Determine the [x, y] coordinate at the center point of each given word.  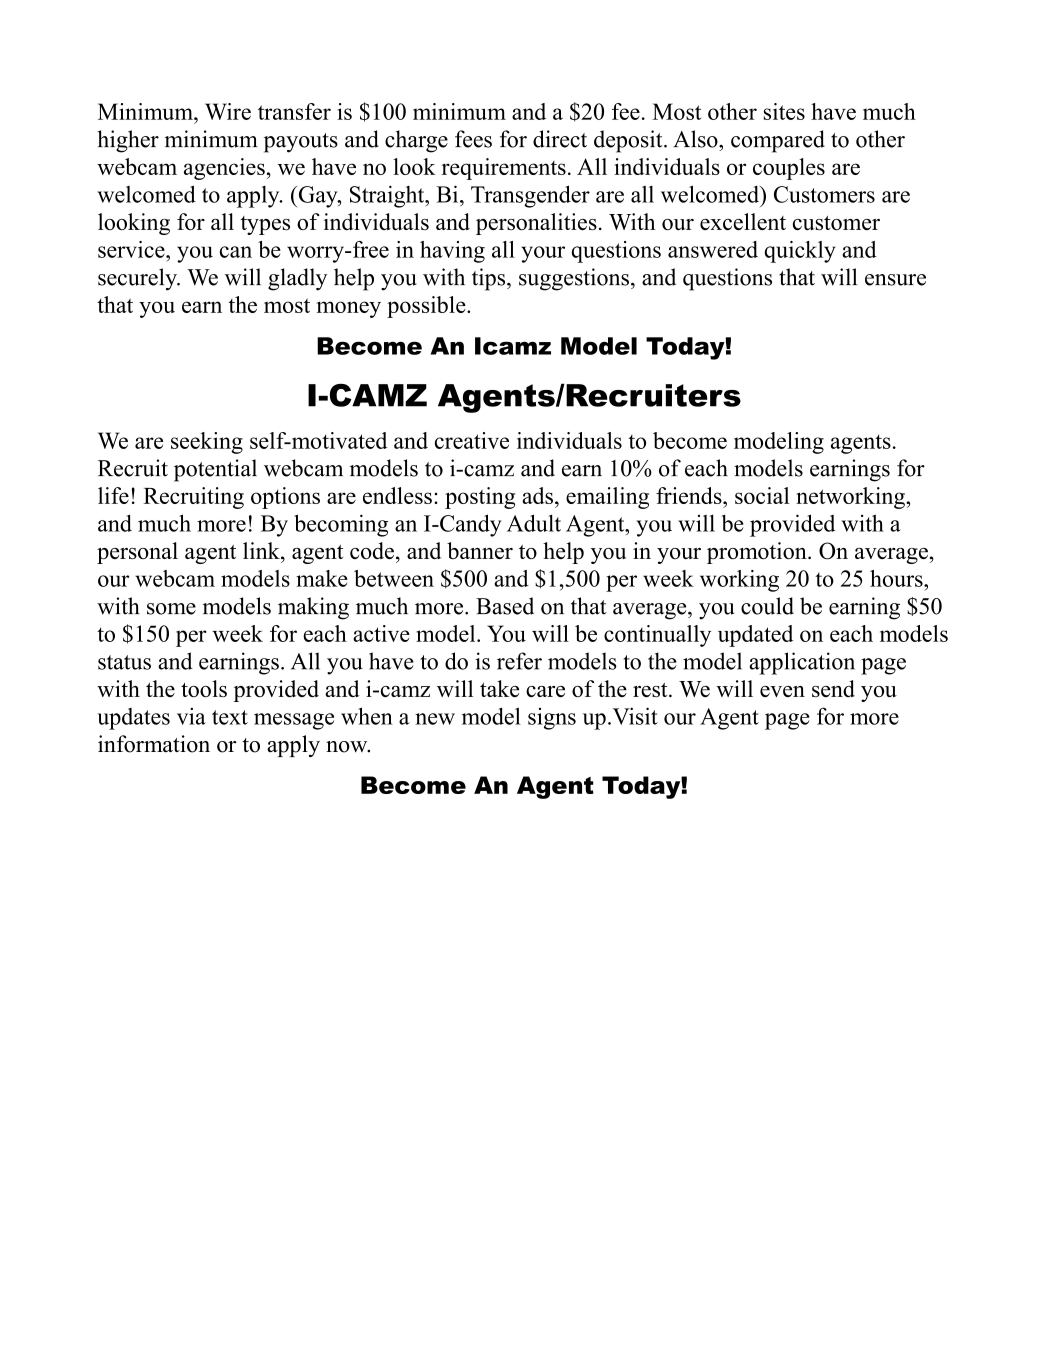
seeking [207, 443]
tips [490, 279]
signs [552, 719]
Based [505, 606]
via [191, 716]
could [767, 606]
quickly [800, 252]
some [171, 609]
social [762, 495]
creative [472, 440]
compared [778, 141]
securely [138, 279]
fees [473, 139]
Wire [228, 111]
